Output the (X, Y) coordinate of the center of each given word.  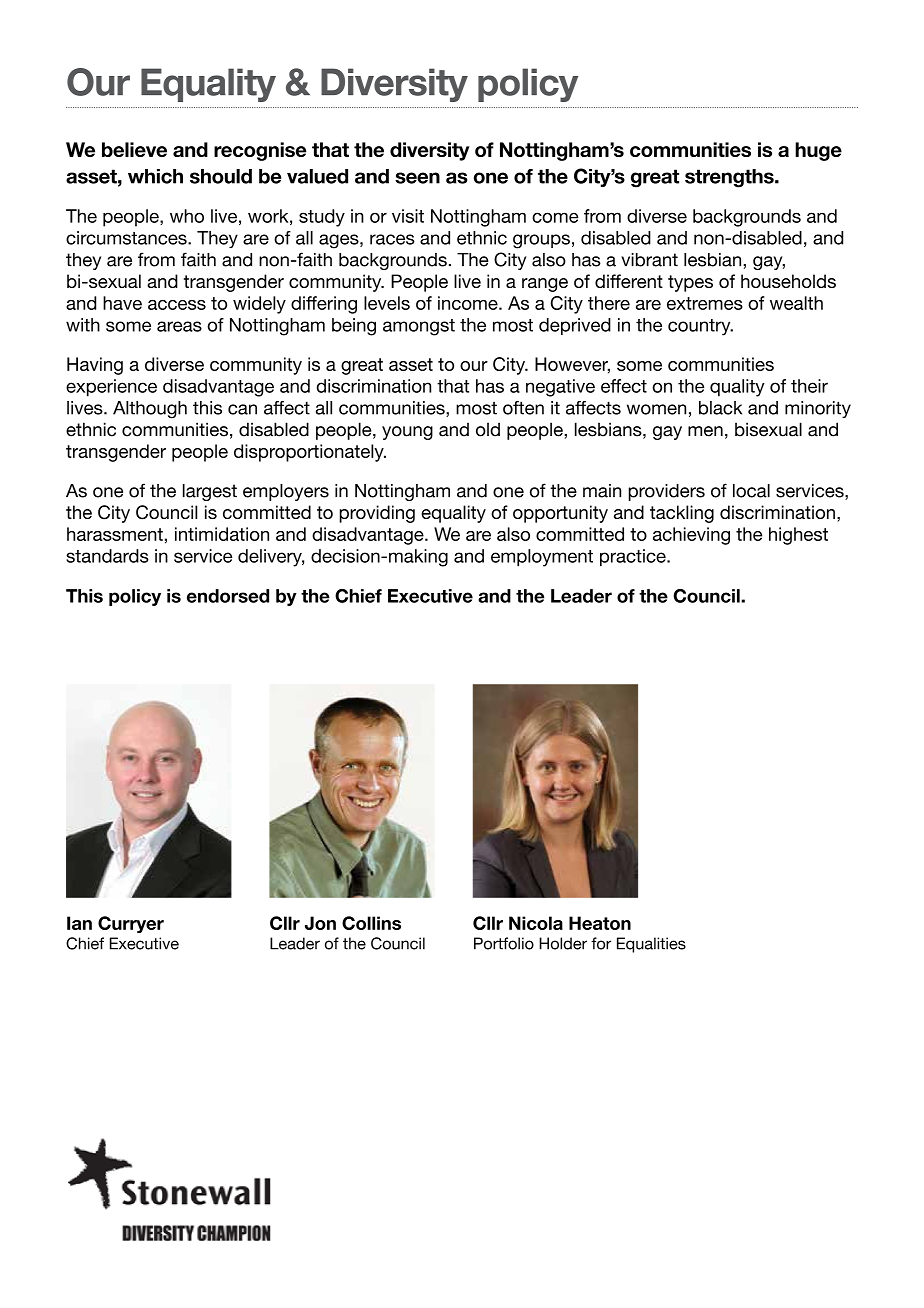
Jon (320, 923)
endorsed (228, 596)
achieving (691, 536)
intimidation (222, 534)
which (155, 176)
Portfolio (504, 943)
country (700, 327)
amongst (419, 327)
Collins (371, 923)
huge (818, 151)
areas (179, 326)
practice (634, 558)
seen (417, 178)
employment (542, 558)
